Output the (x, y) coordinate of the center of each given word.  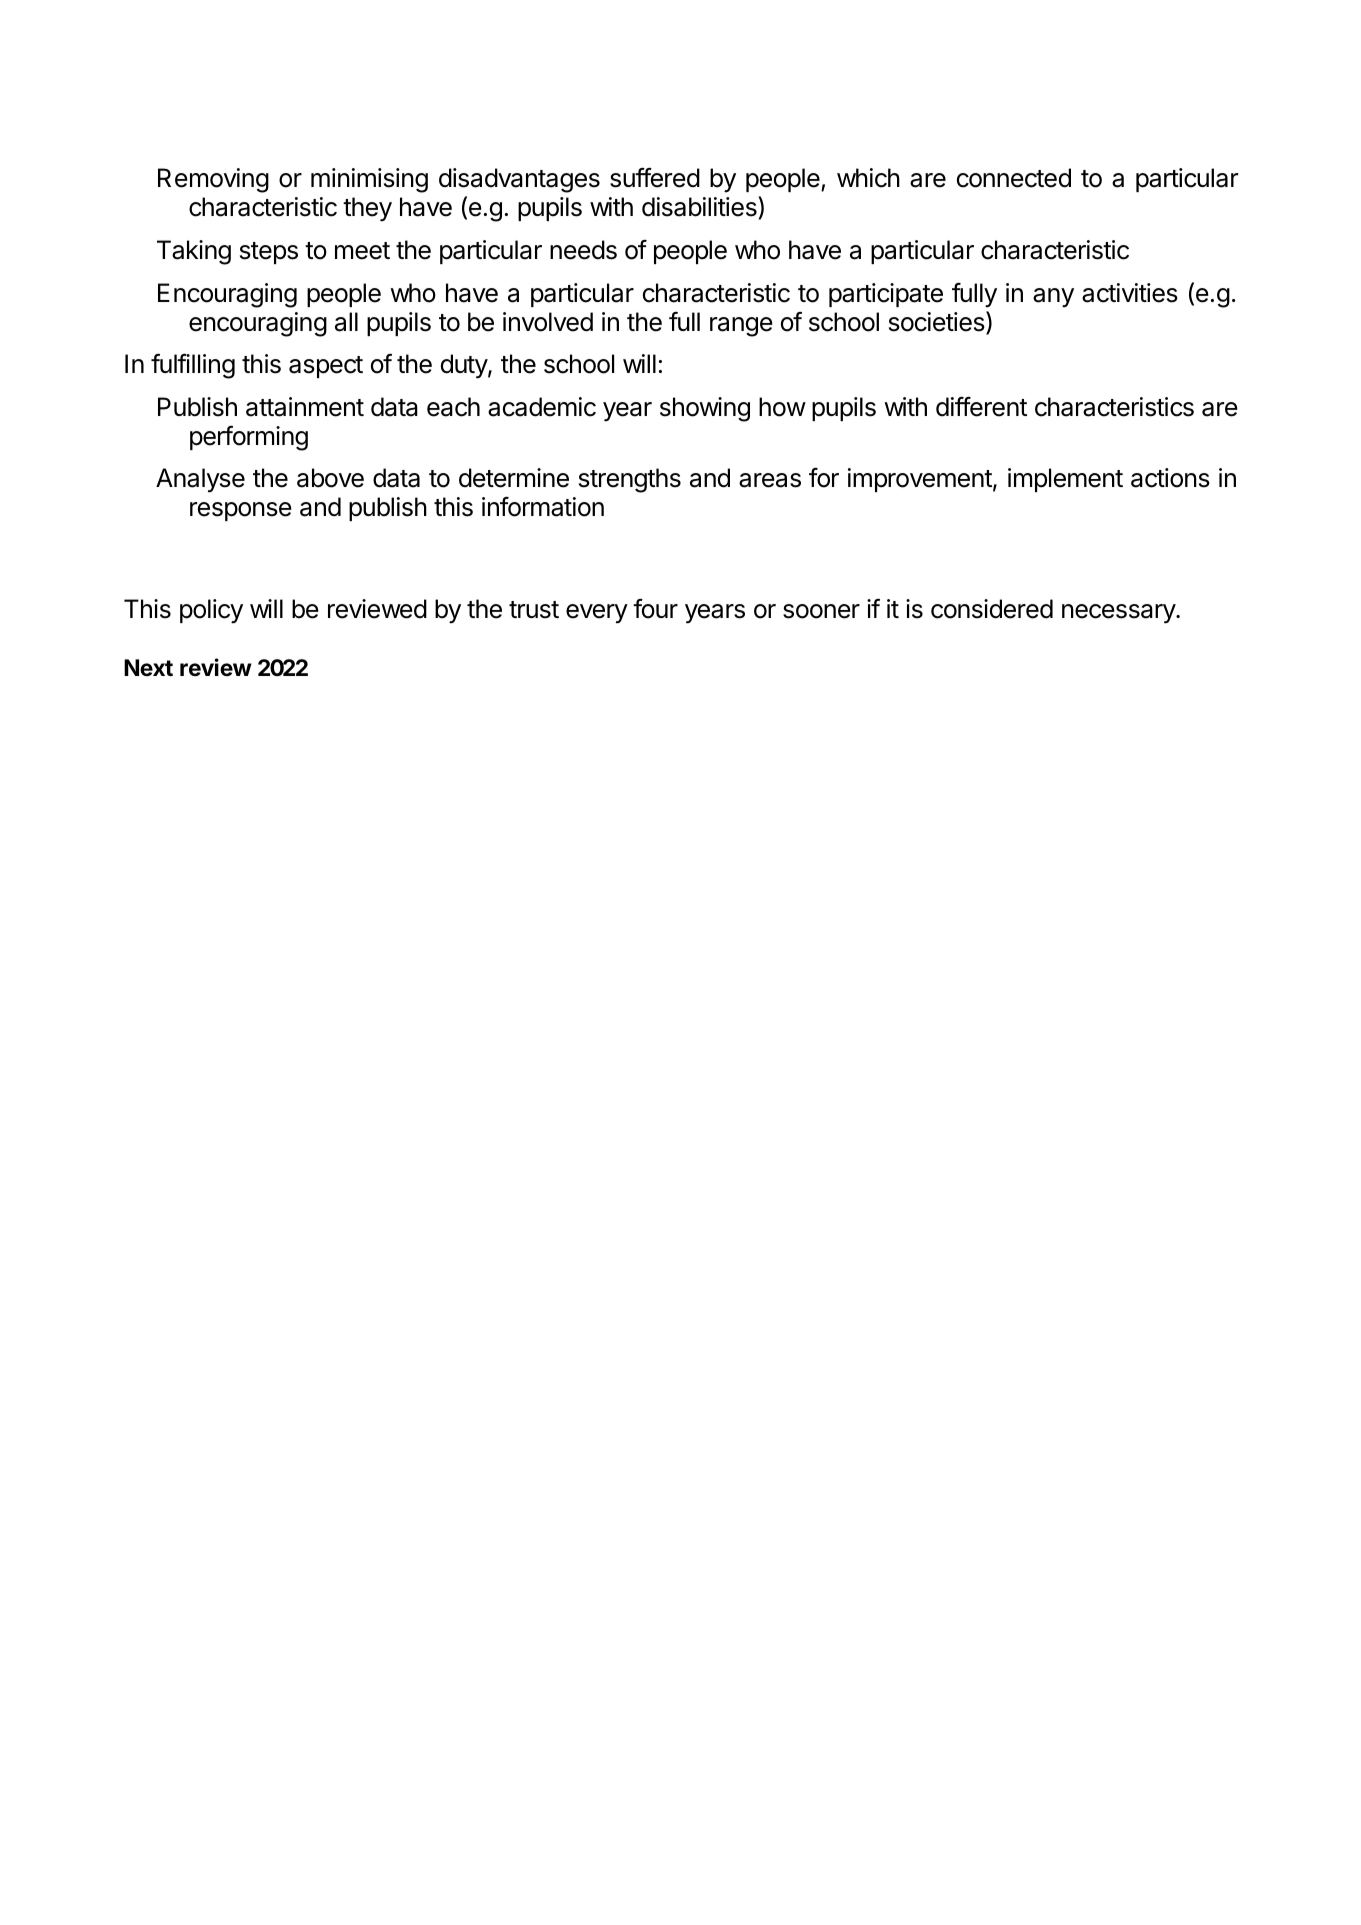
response (241, 511)
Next (148, 668)
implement (1065, 480)
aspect (326, 367)
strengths (630, 480)
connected (1014, 178)
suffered (655, 177)
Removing (213, 180)
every (597, 614)
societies (938, 322)
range (741, 327)
